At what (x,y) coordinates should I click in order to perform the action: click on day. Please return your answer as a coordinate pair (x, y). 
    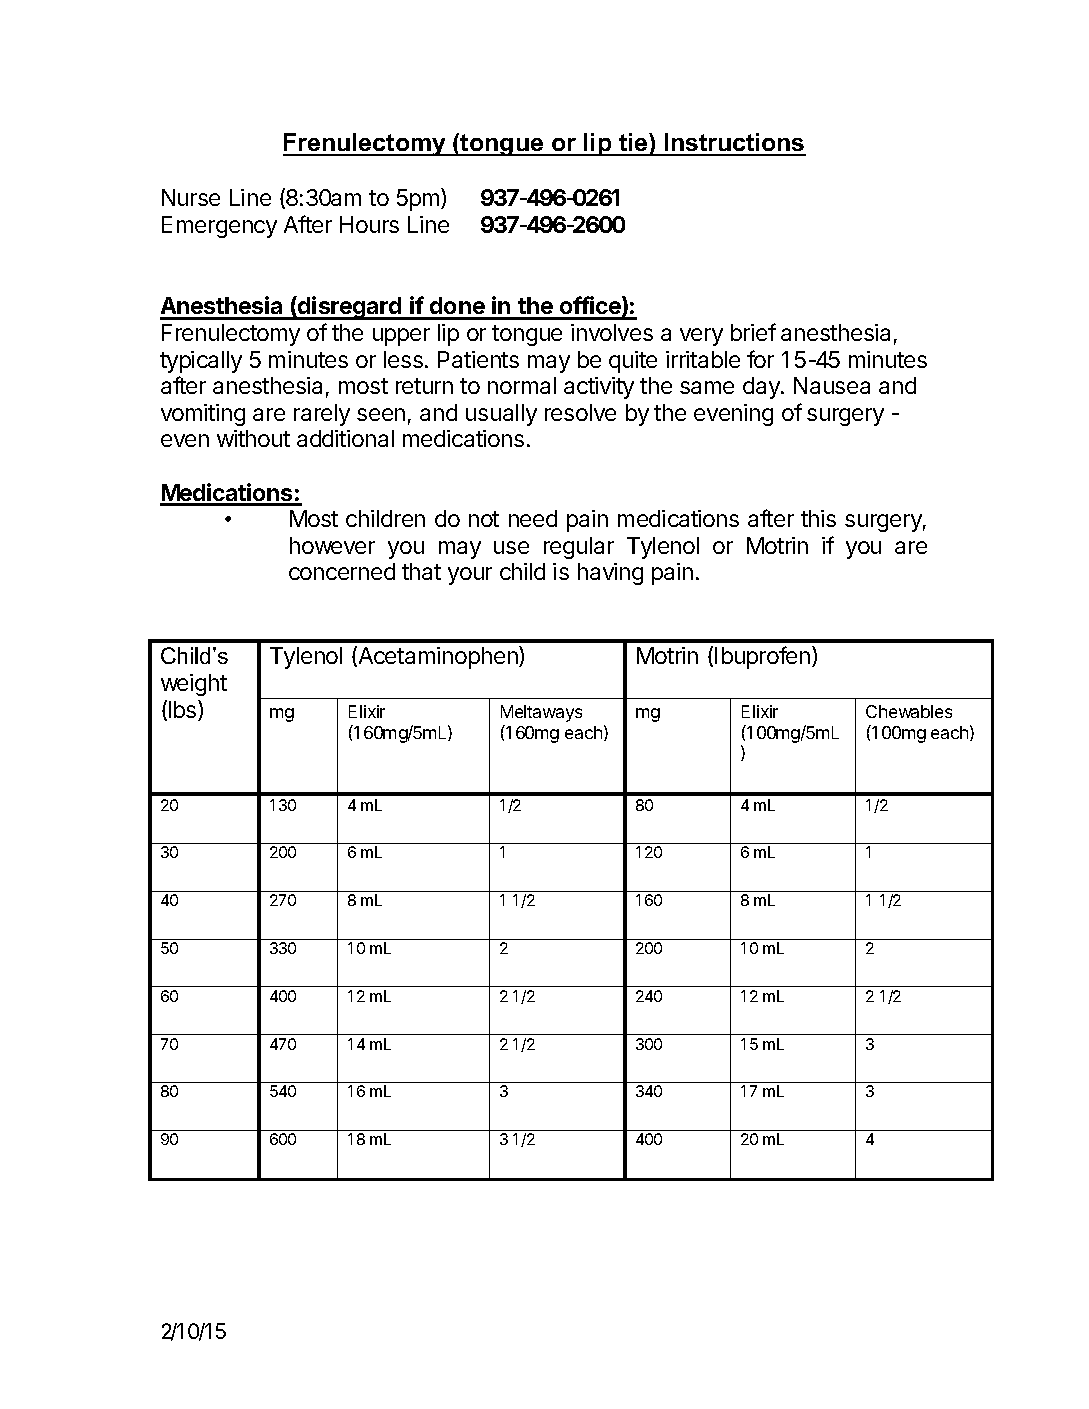
    Looking at the image, I should click on (762, 388).
